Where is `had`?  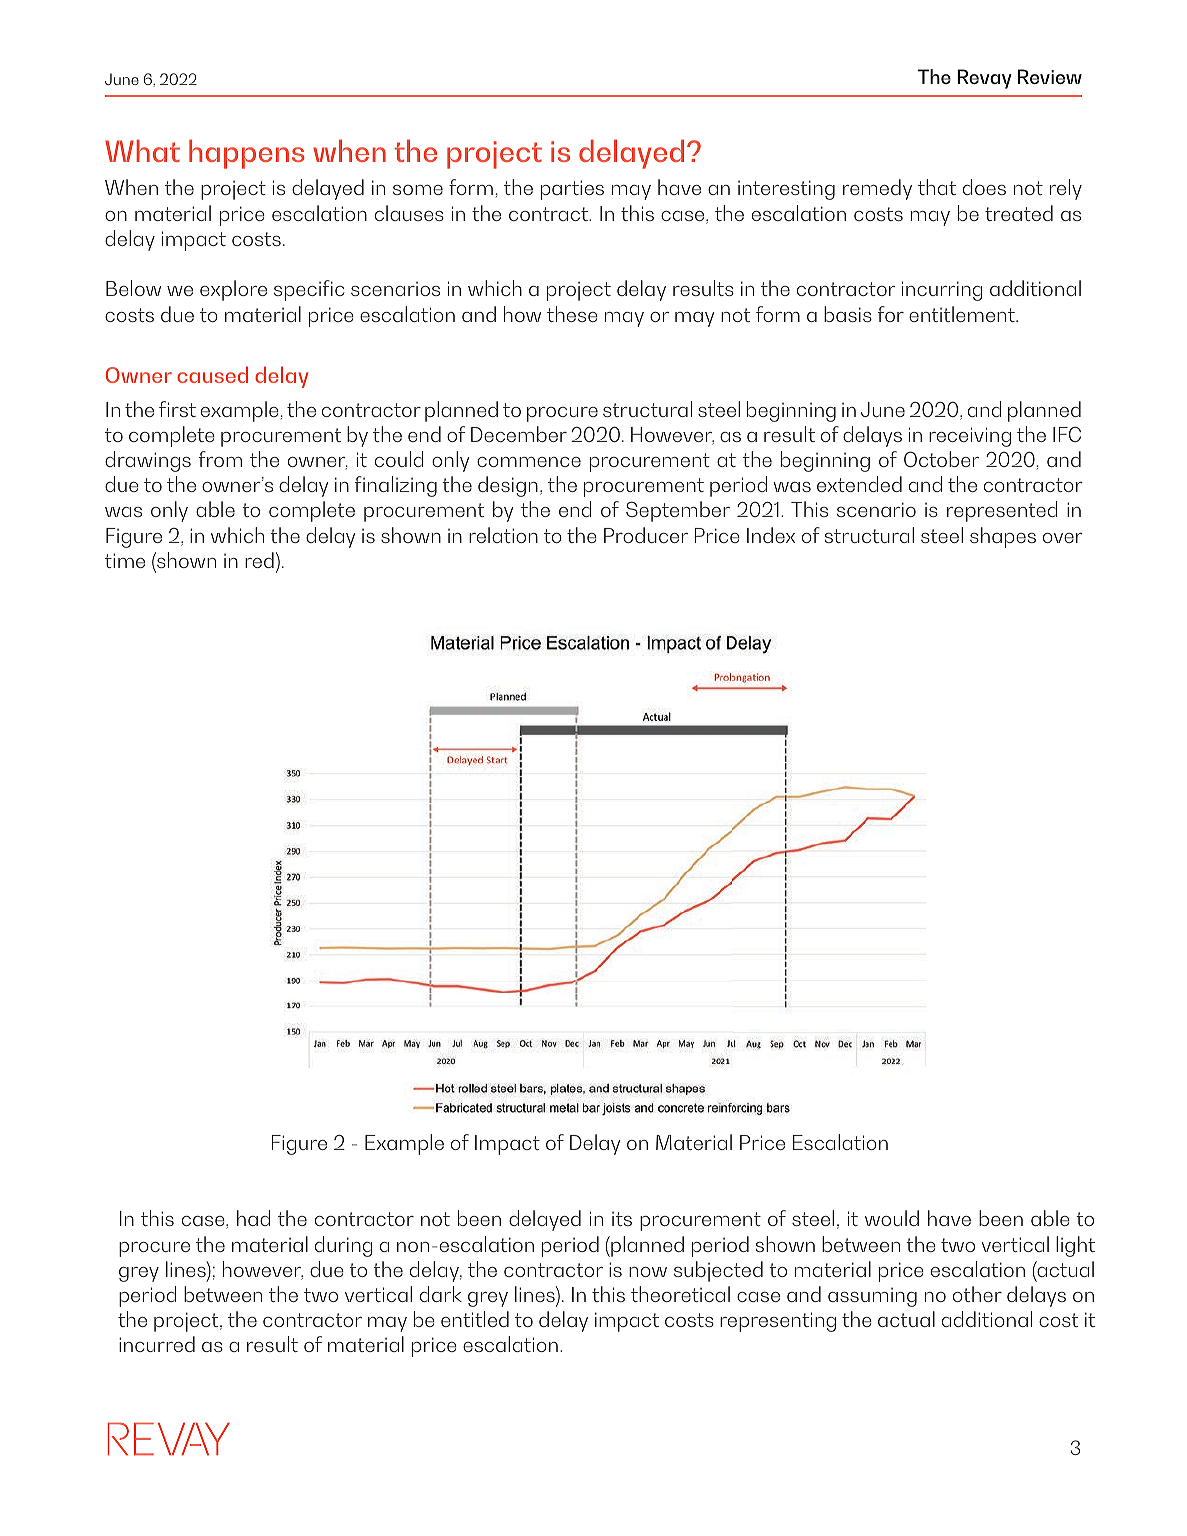 had is located at coordinates (253, 1218).
